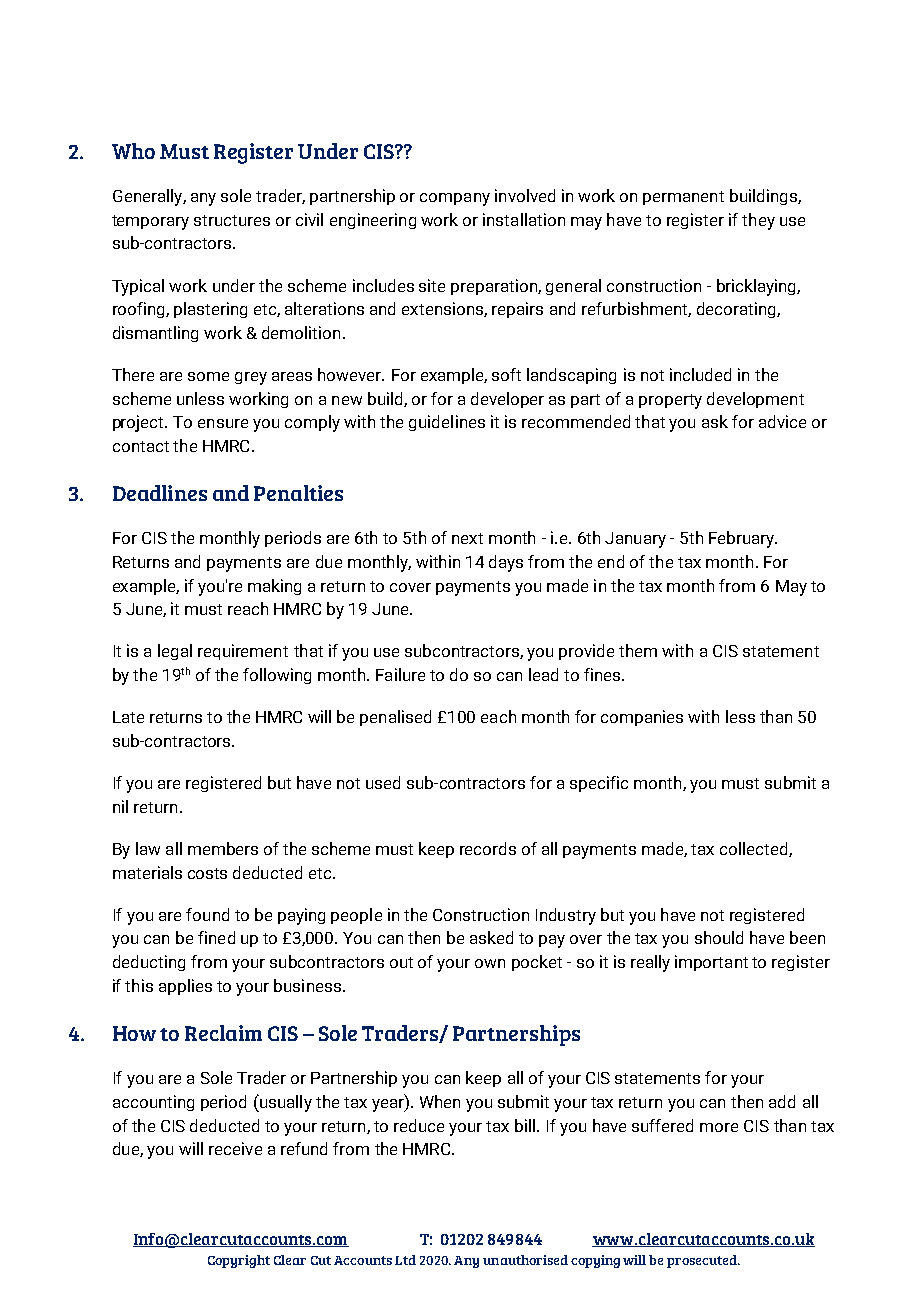 The height and width of the page is (1308, 924). Describe the element at coordinates (405, 1260) in the page. I see `Ltd` at that location.
